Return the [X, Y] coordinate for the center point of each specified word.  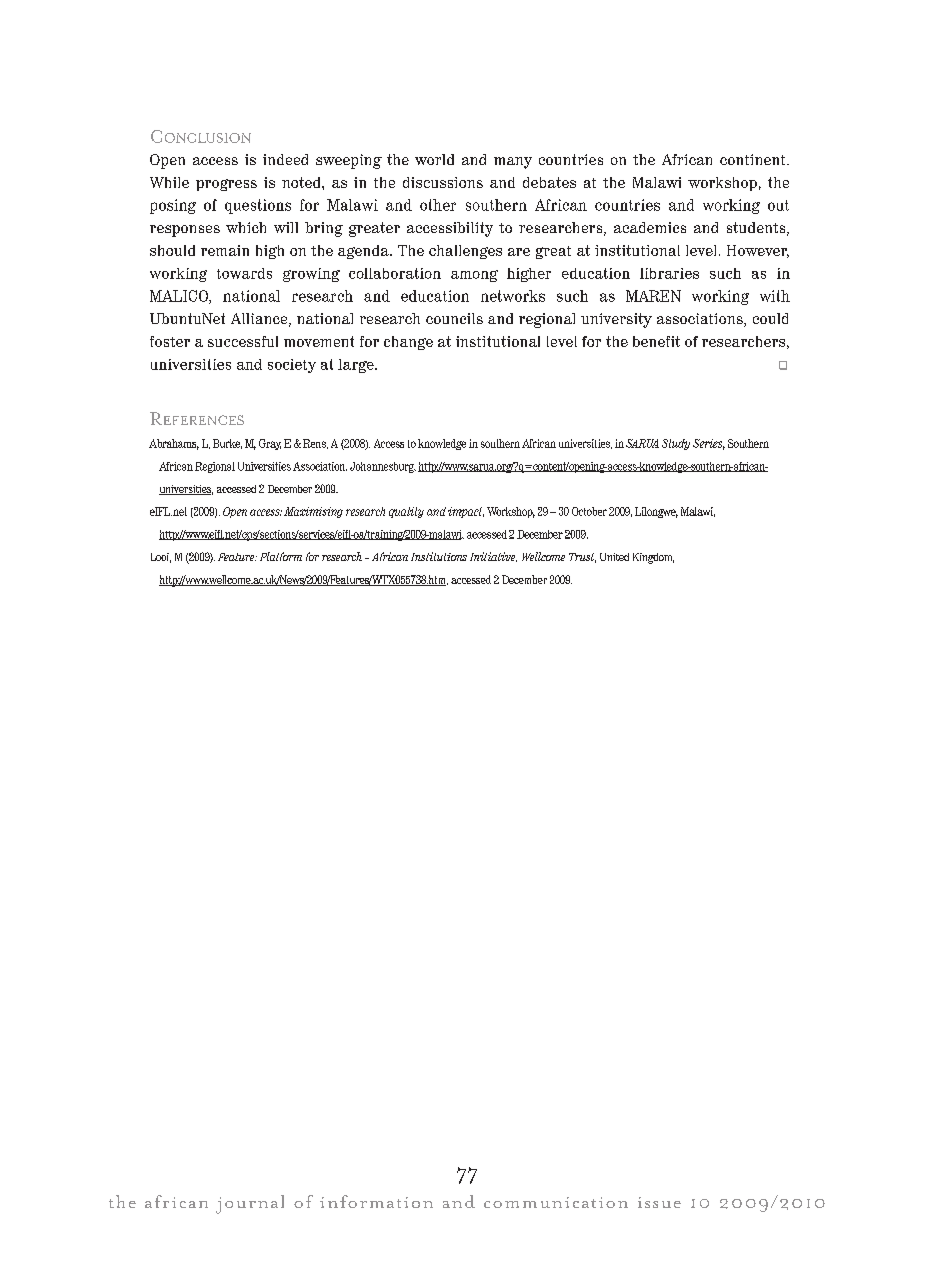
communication [556, 1202]
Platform [281, 556]
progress [226, 185]
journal [250, 1204]
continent [754, 159]
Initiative [493, 557]
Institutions [439, 556]
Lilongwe [656, 512]
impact [466, 512]
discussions [443, 182]
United [614, 557]
